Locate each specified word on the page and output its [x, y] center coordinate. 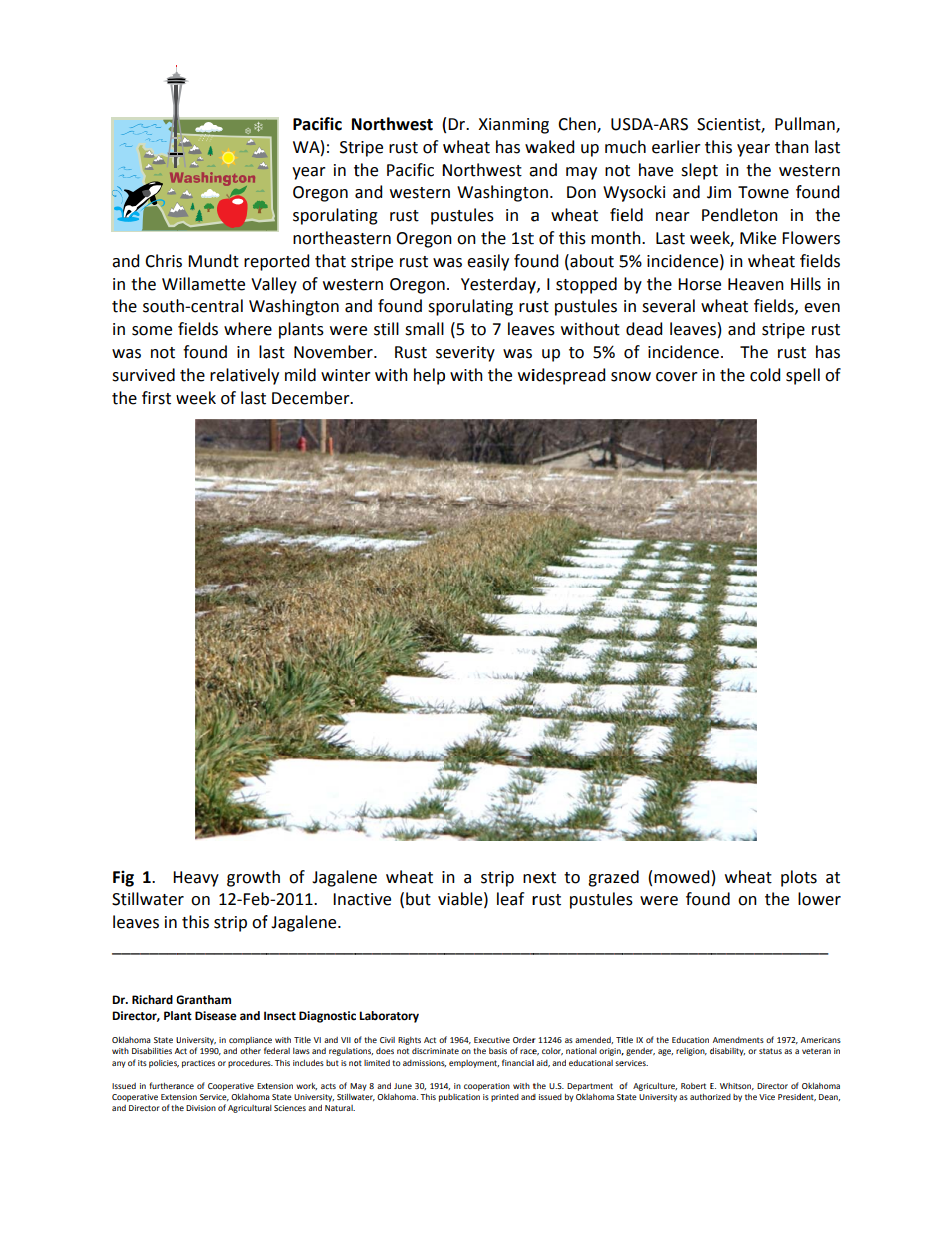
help [429, 376]
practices [198, 1064]
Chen [578, 125]
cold [765, 375]
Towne [763, 192]
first [156, 398]
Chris [163, 261]
